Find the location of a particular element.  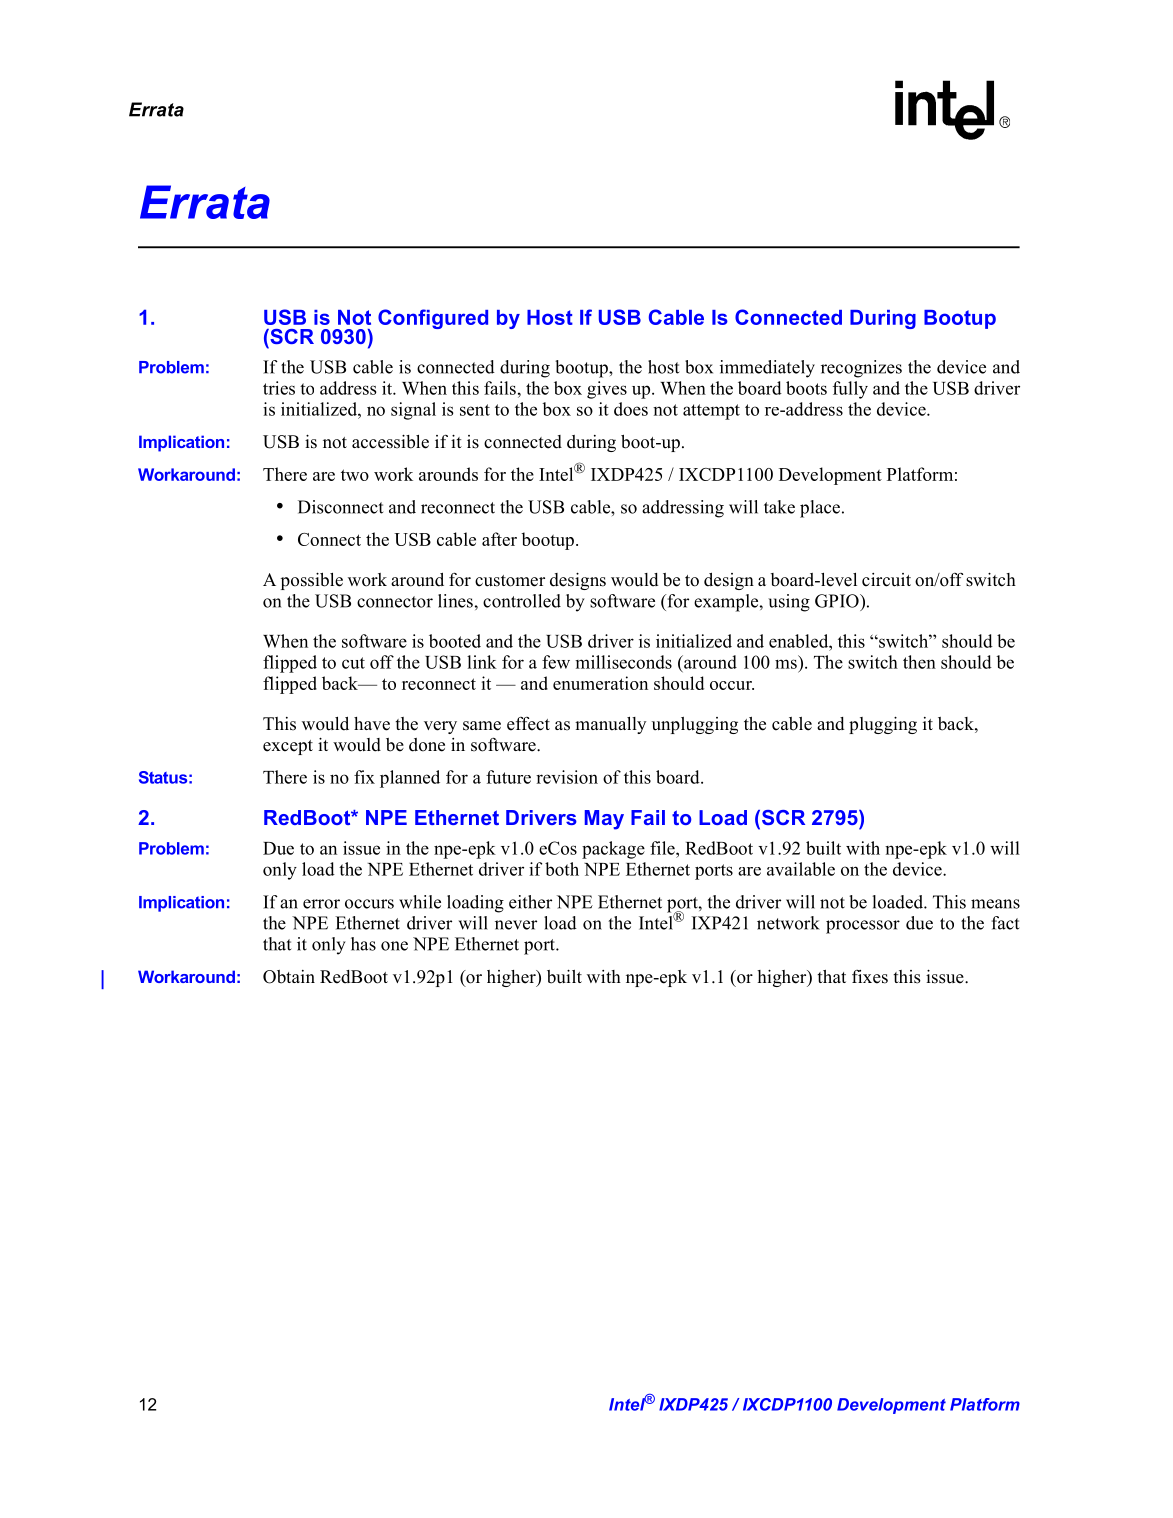

then is located at coordinates (919, 662).
